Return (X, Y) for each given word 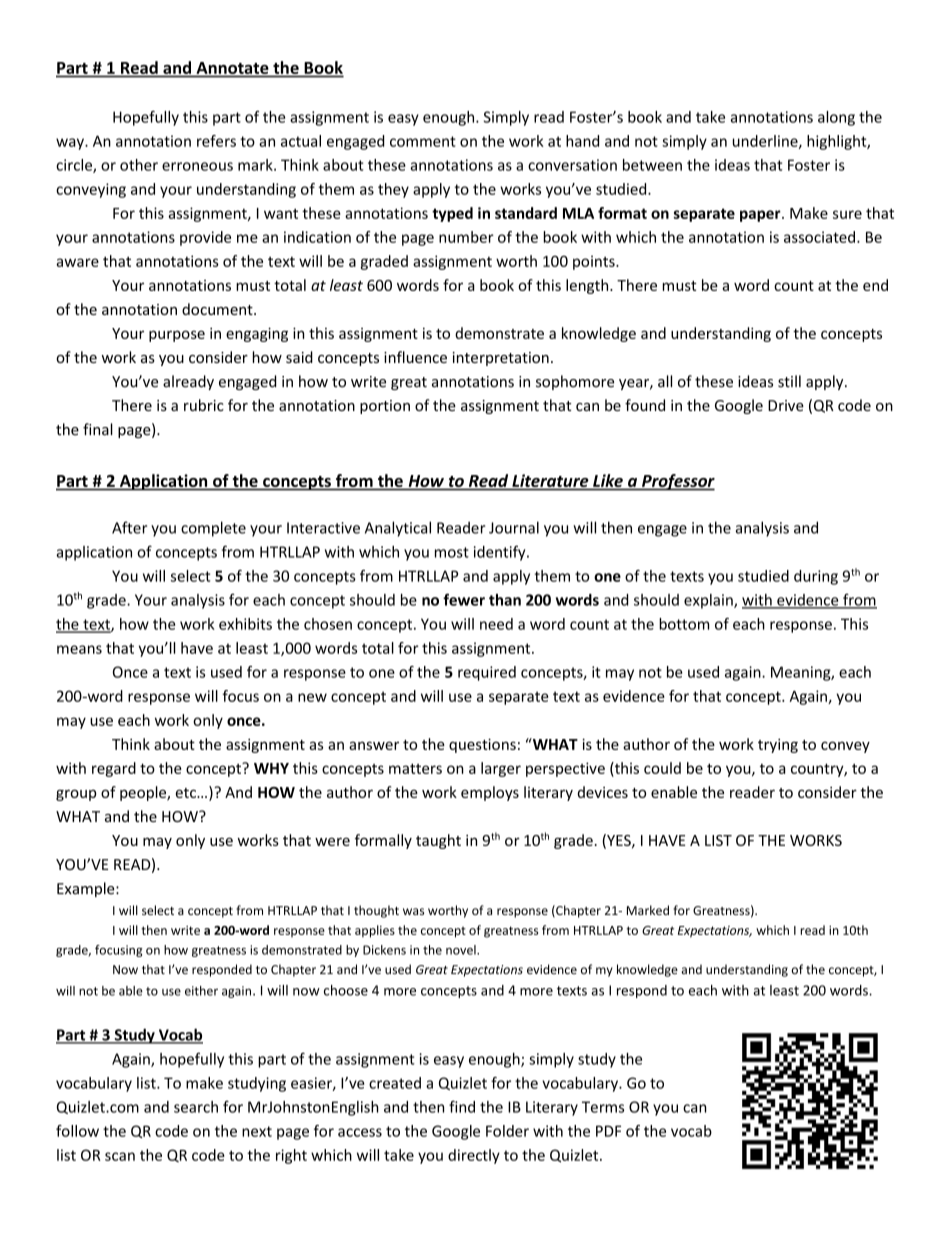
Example (87, 889)
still (789, 381)
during (816, 577)
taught (438, 841)
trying (778, 746)
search (196, 1107)
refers (216, 141)
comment (423, 141)
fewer (464, 599)
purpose (177, 336)
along (836, 118)
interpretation (501, 359)
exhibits (245, 624)
